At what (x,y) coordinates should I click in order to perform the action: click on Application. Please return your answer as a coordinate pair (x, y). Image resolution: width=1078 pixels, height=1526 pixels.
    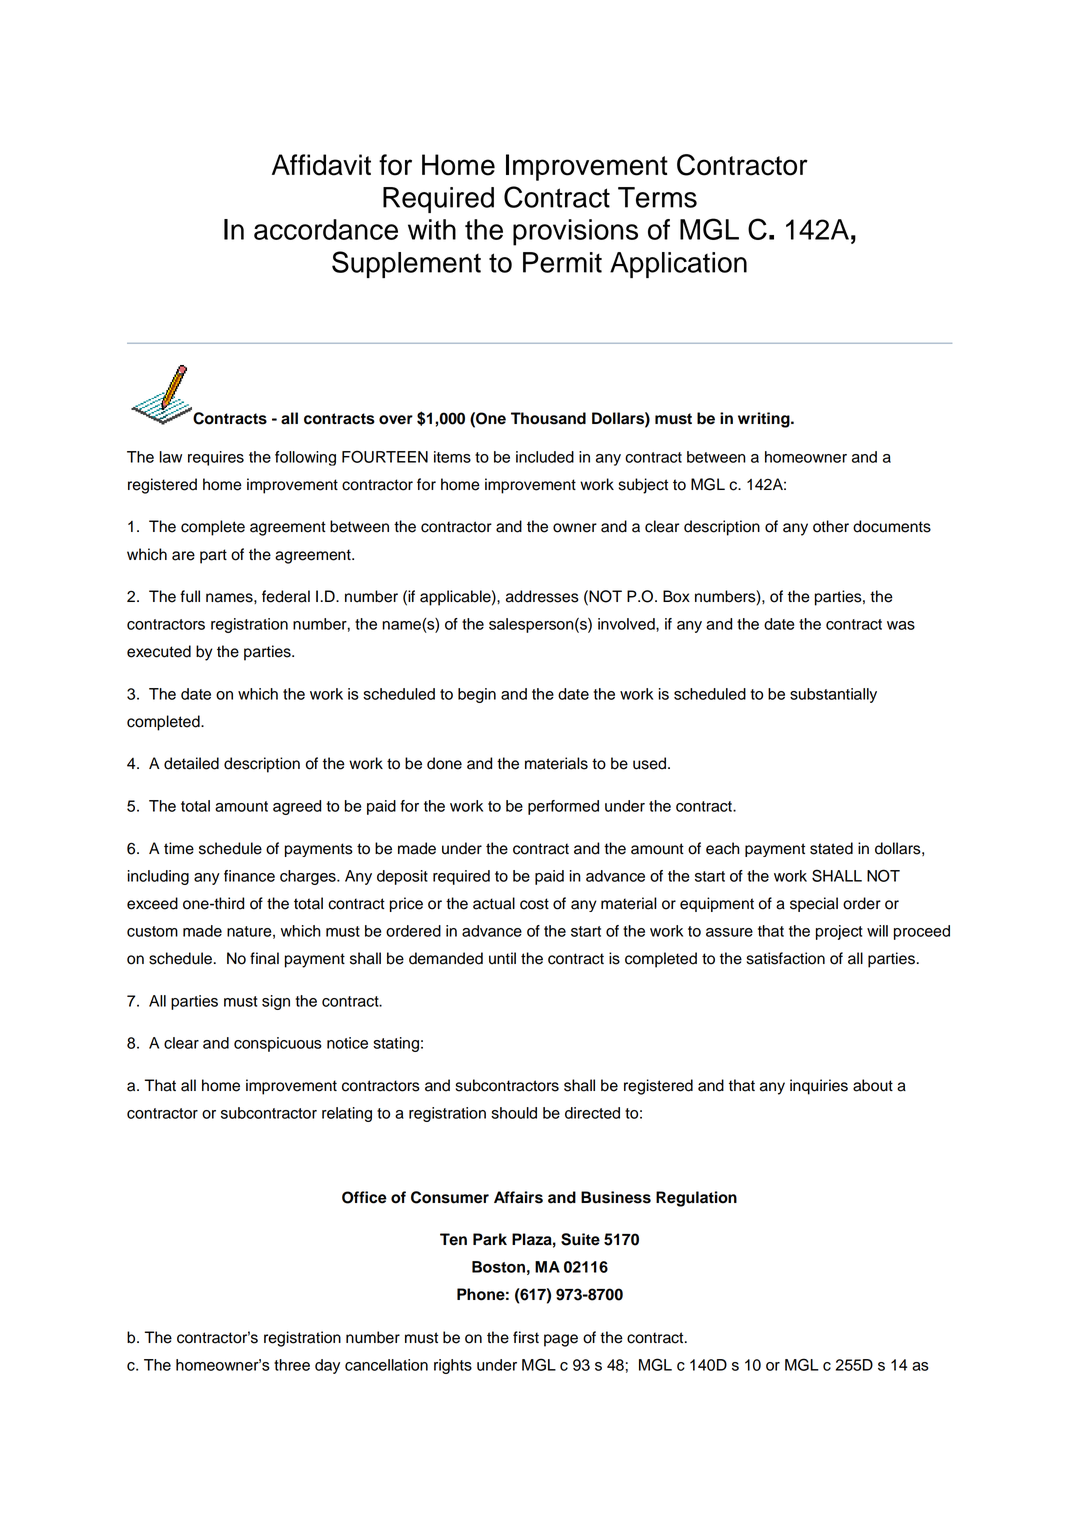
    Looking at the image, I should click on (678, 265).
